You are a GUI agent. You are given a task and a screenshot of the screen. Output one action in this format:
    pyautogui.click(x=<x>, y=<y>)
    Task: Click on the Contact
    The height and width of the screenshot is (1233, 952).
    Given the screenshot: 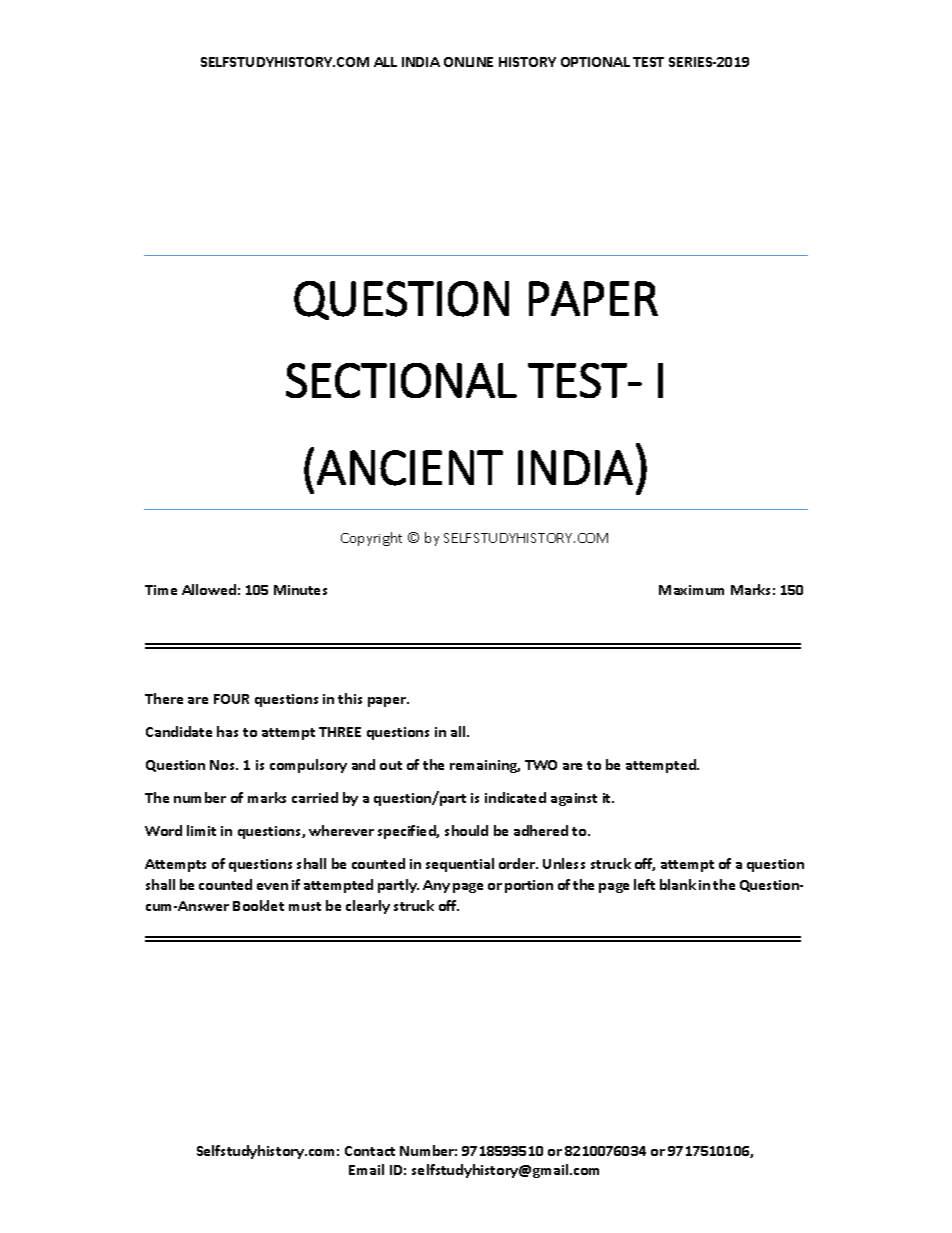 What is the action you would take?
    pyautogui.click(x=370, y=1151)
